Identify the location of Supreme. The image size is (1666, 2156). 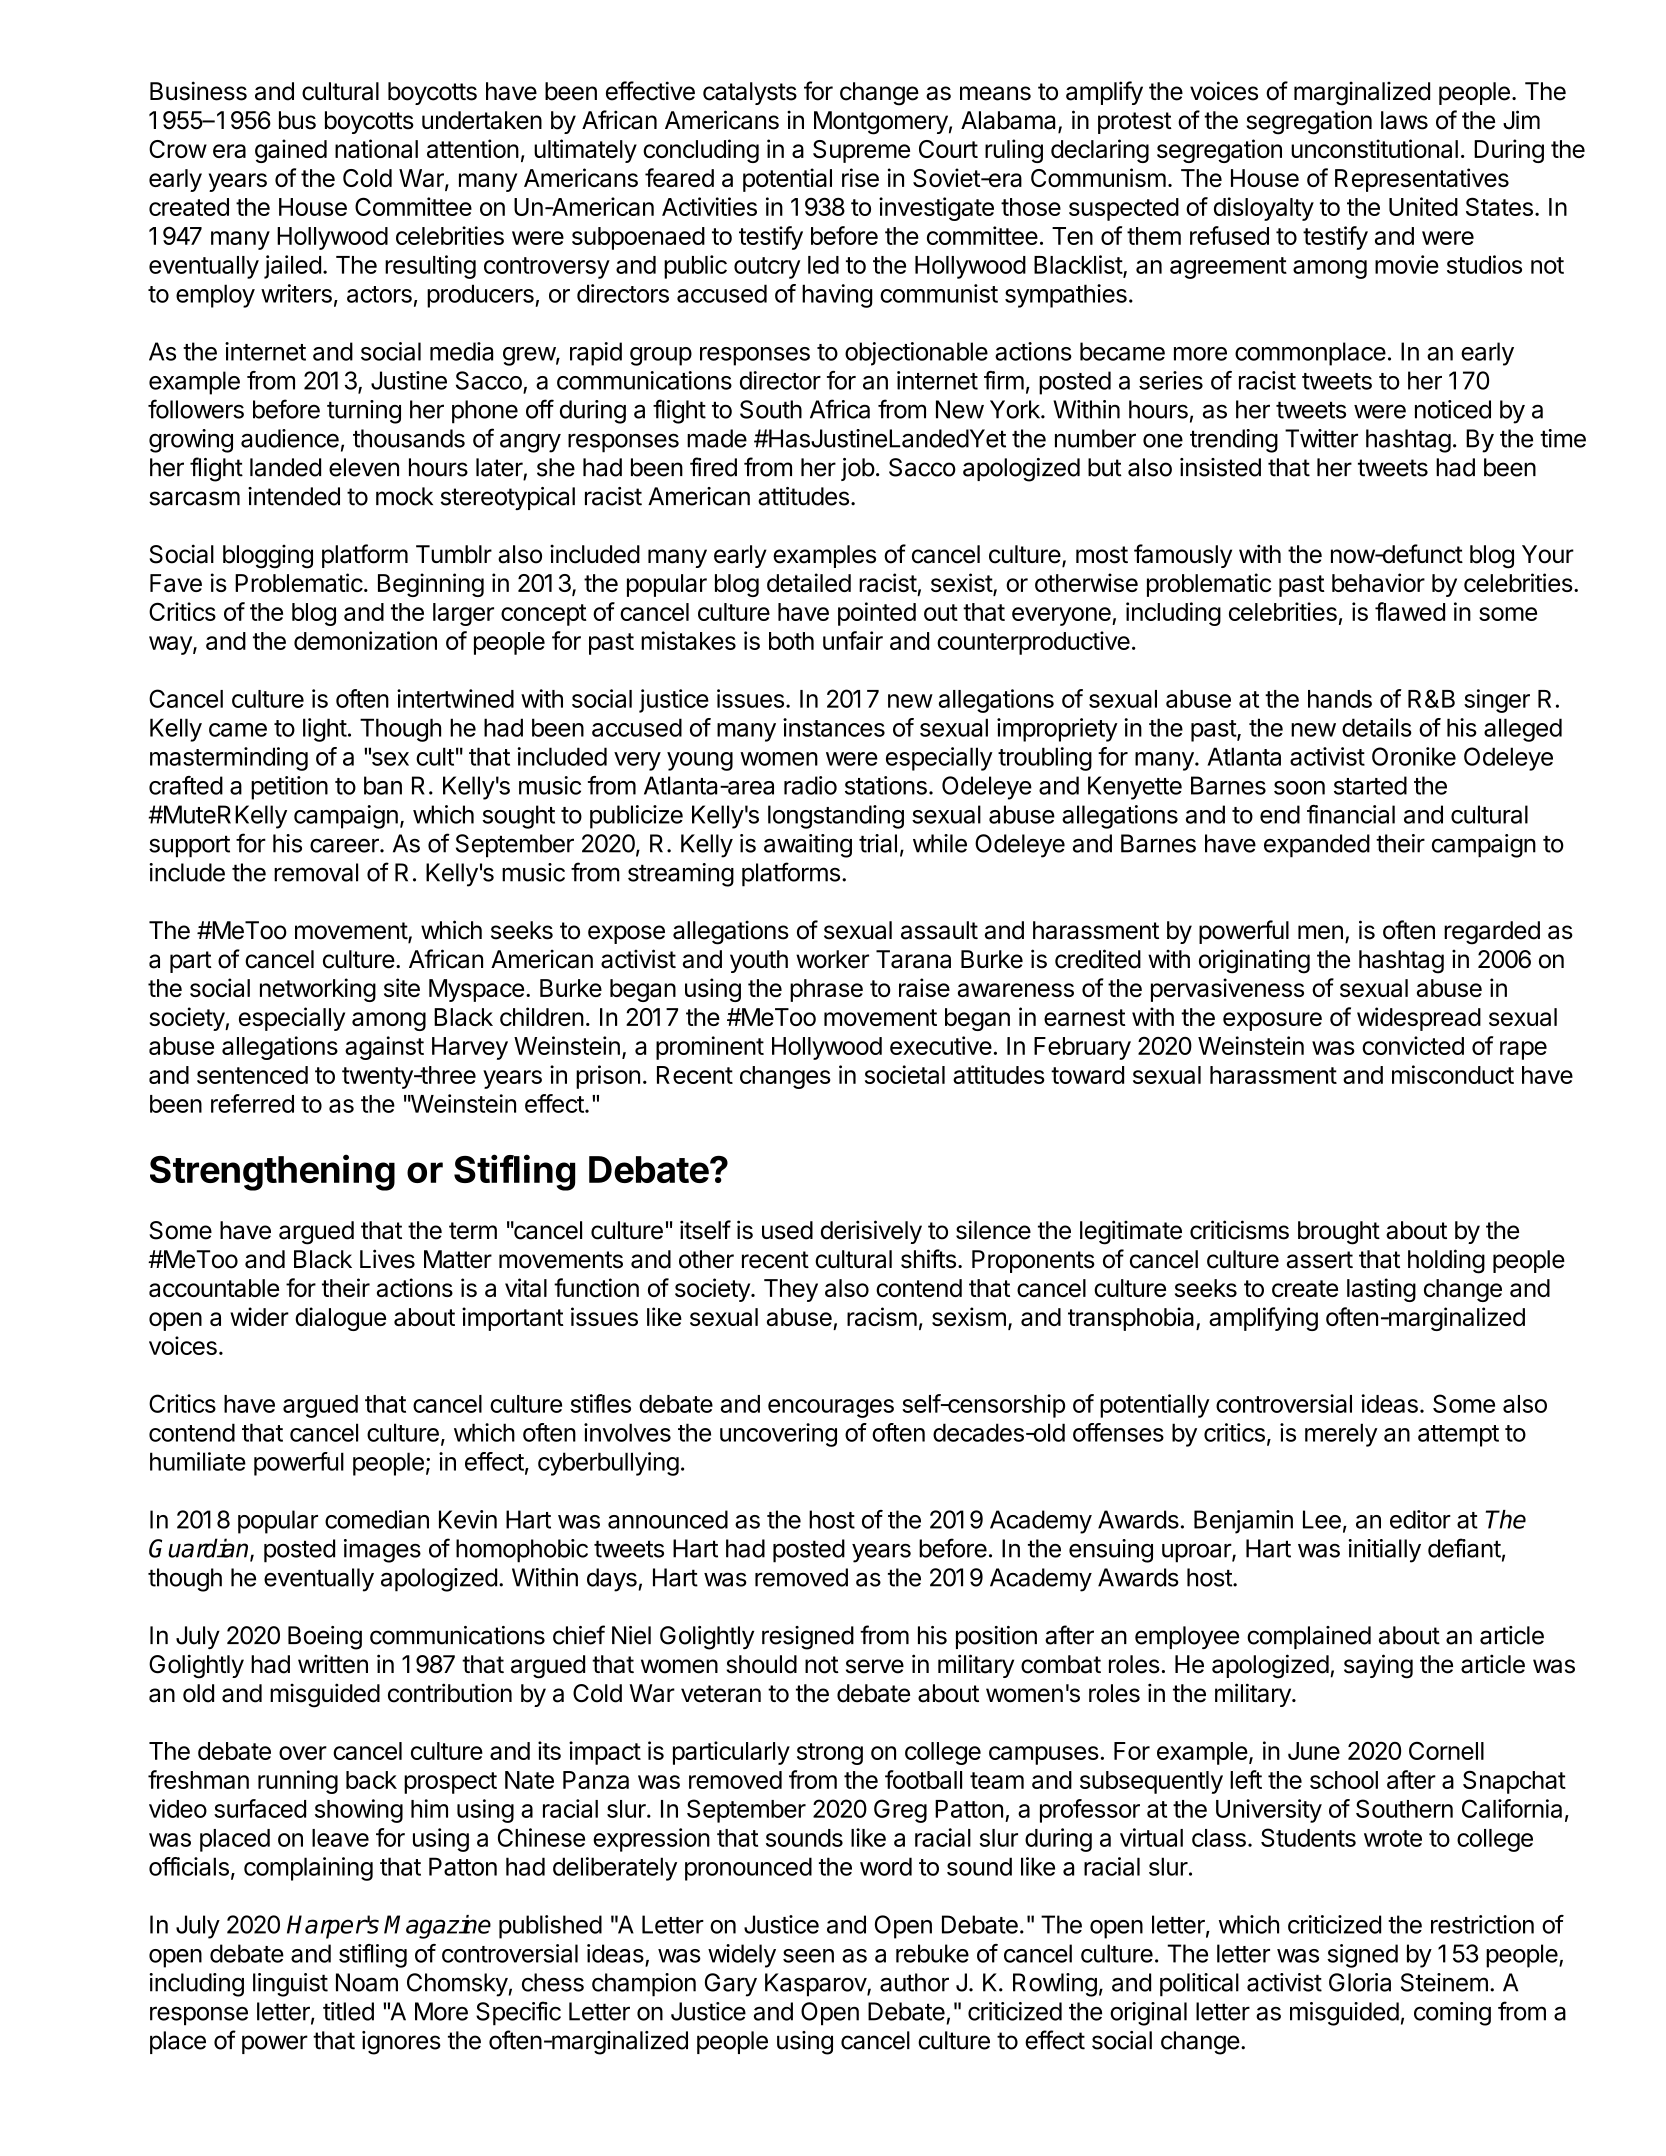
(861, 151).
